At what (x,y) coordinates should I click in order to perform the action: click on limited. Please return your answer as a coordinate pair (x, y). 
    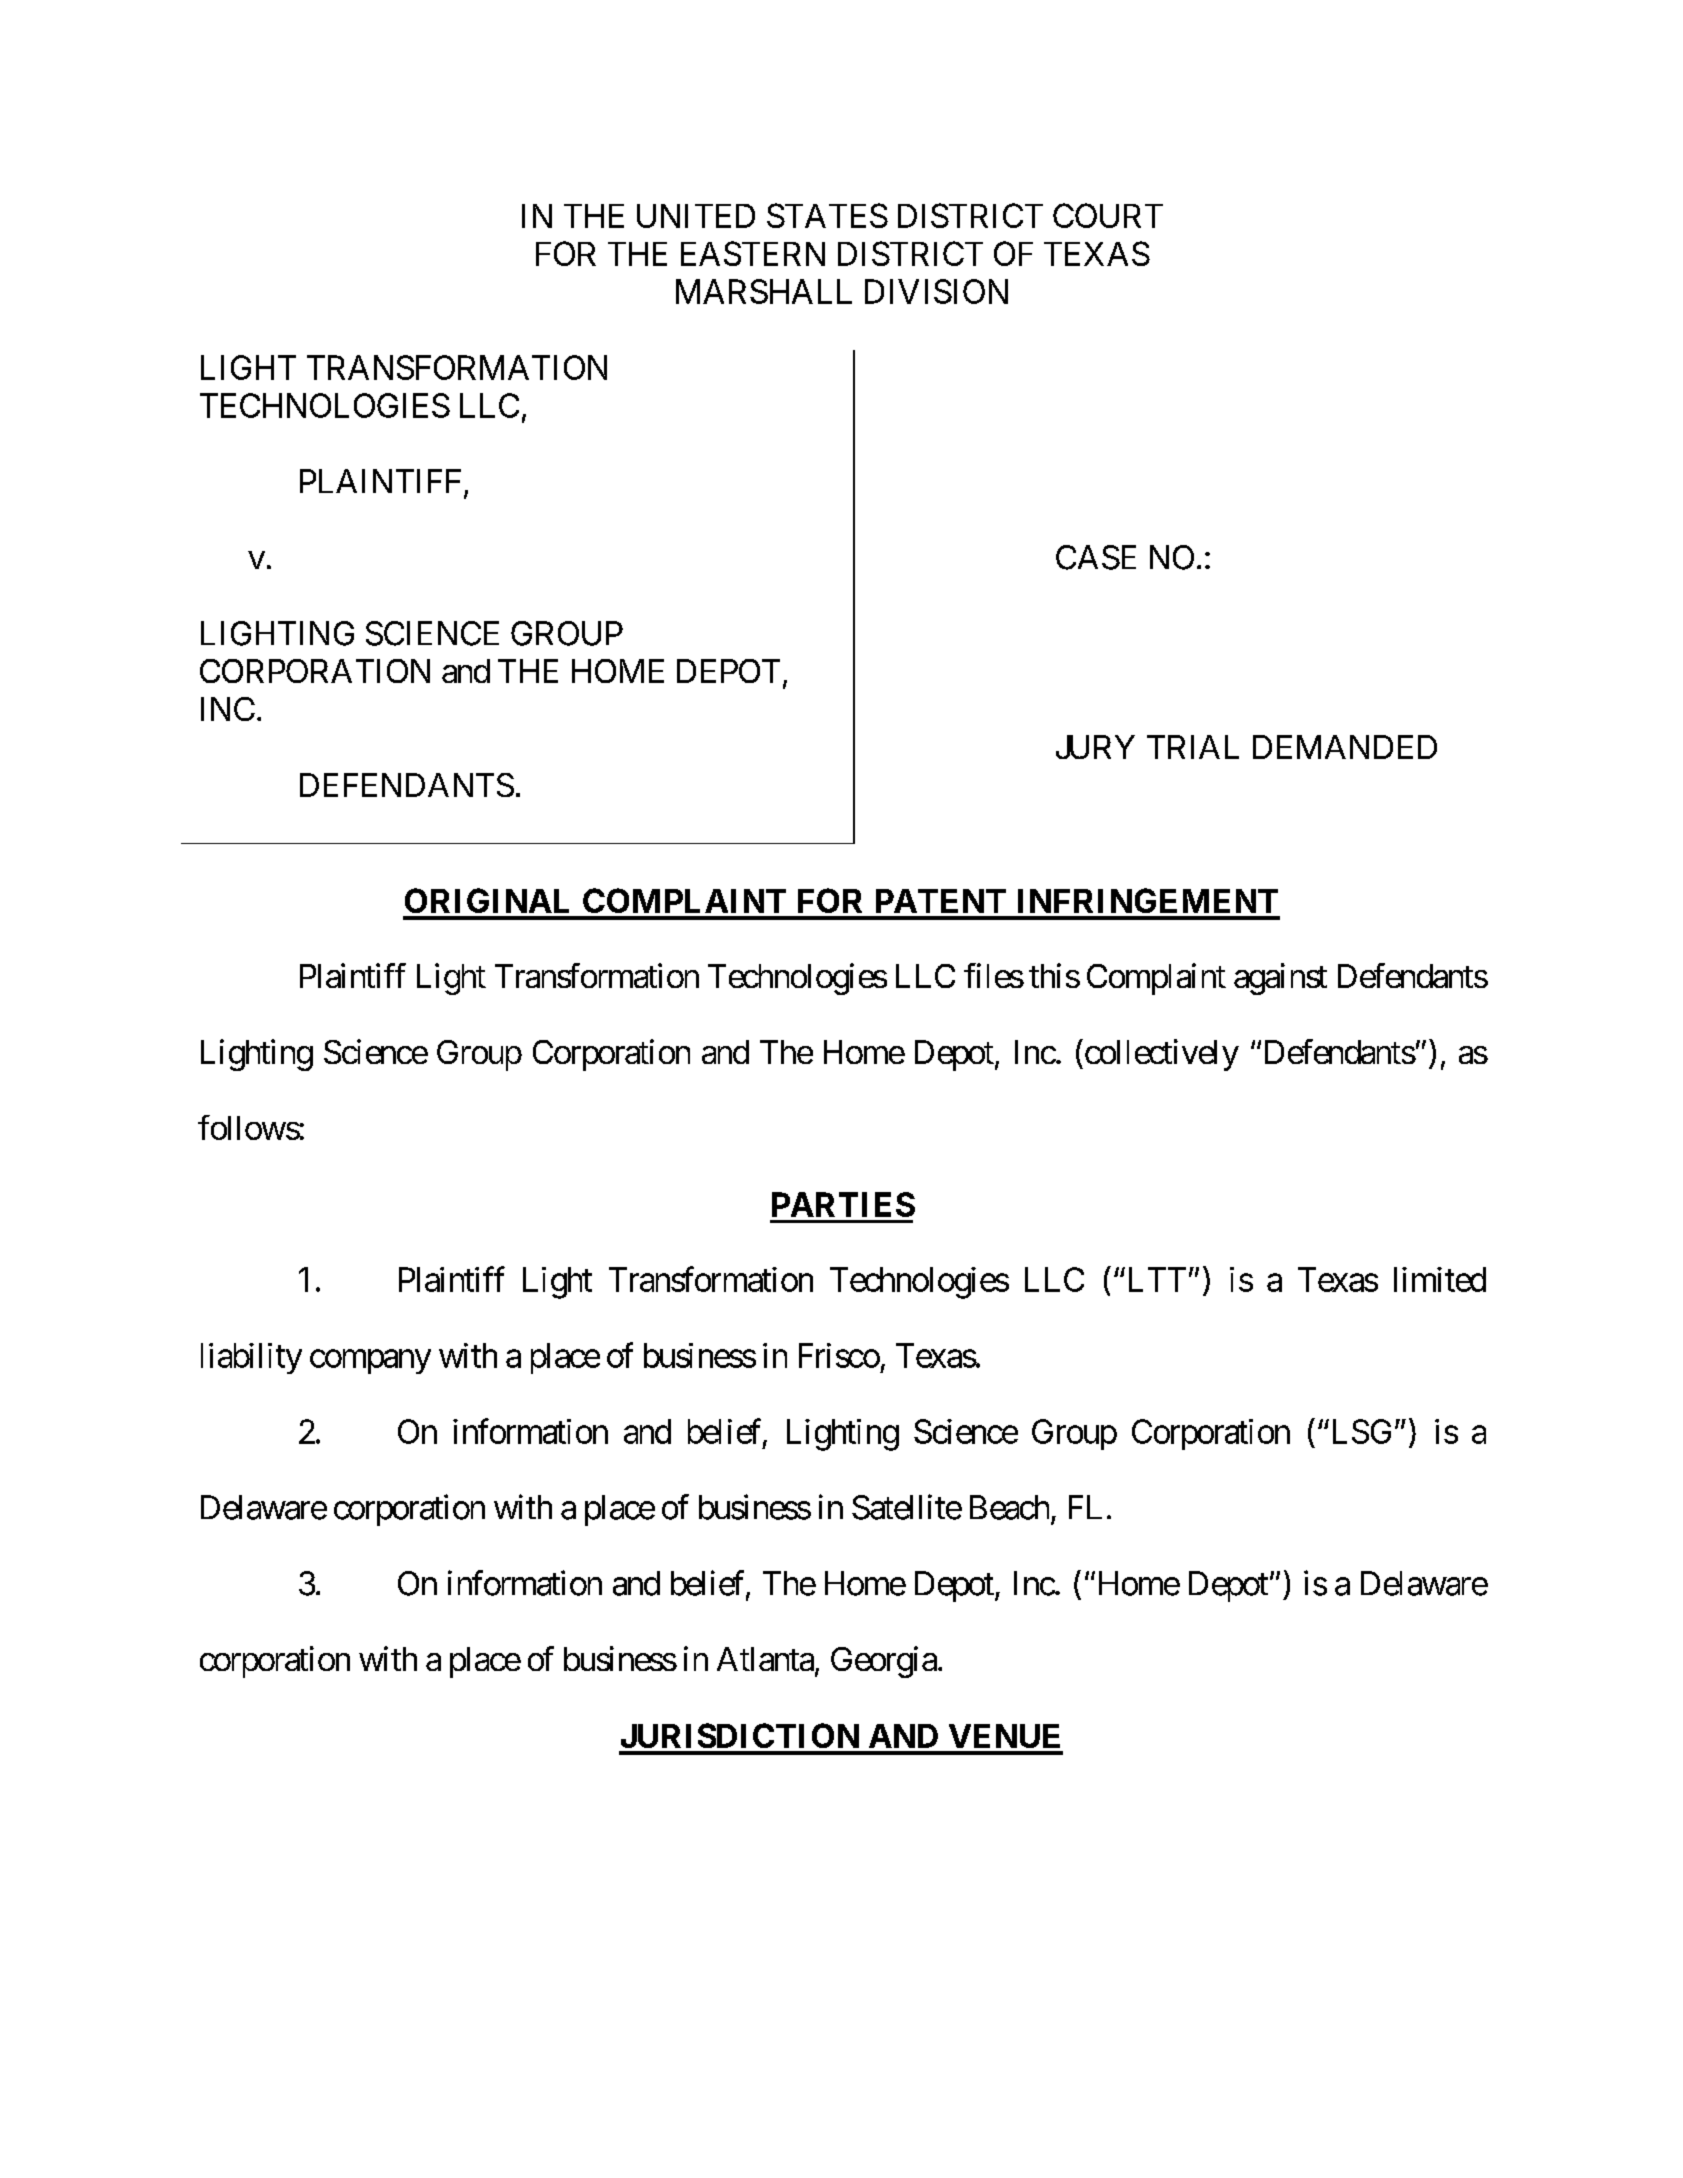
    Looking at the image, I should click on (1440, 1279).
